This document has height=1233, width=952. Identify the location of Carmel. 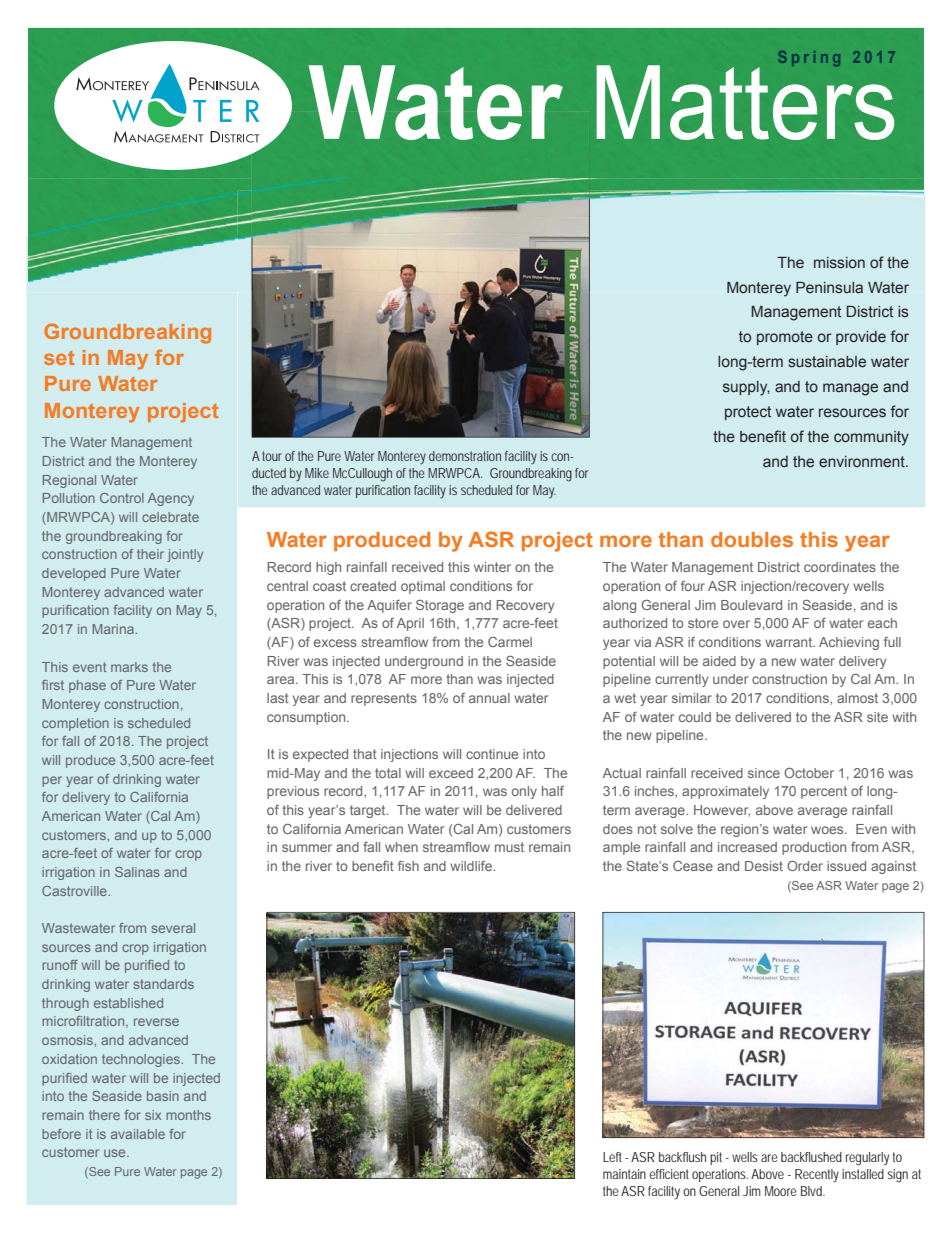
(510, 642).
